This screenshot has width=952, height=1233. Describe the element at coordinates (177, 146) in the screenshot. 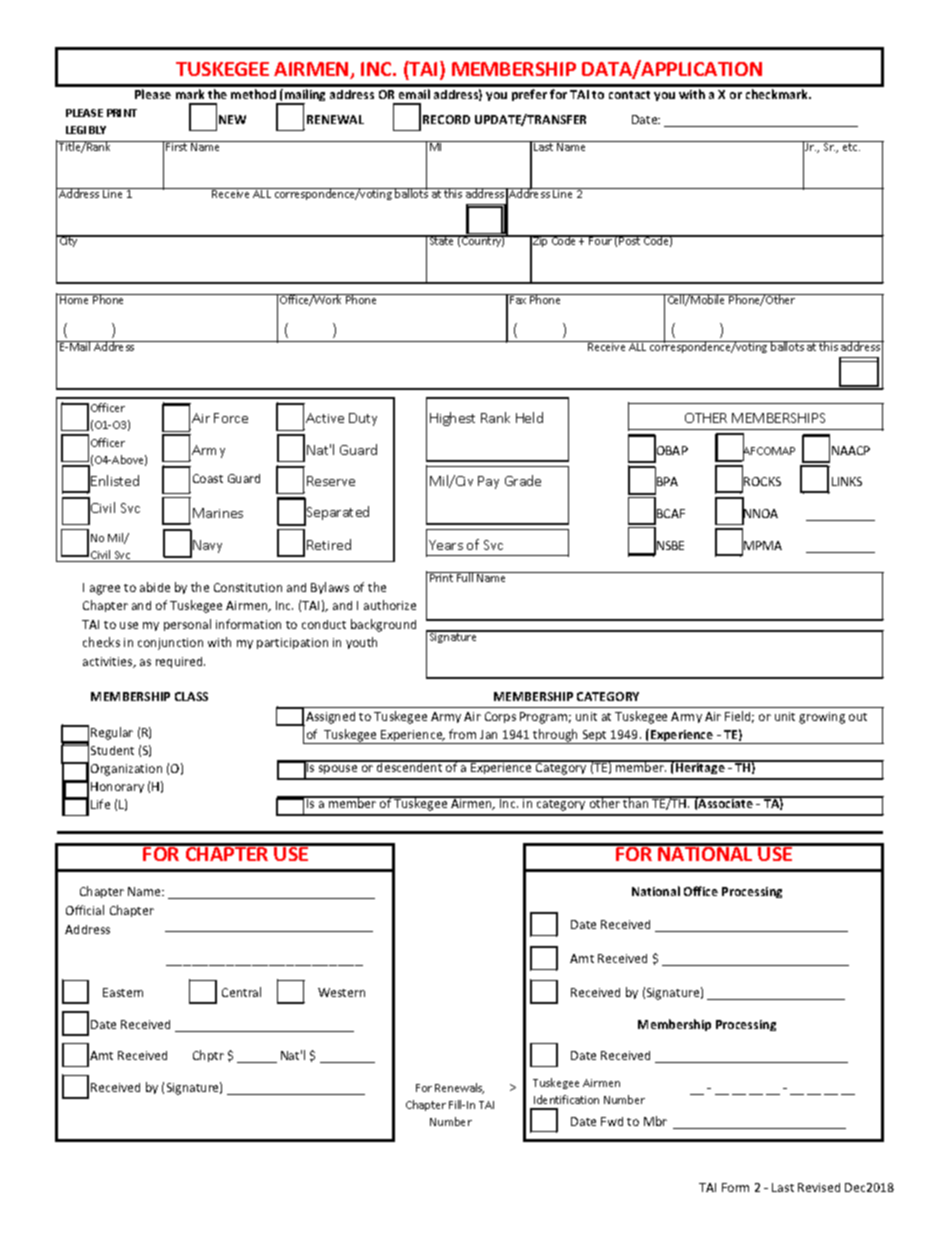

I see `First` at that location.
